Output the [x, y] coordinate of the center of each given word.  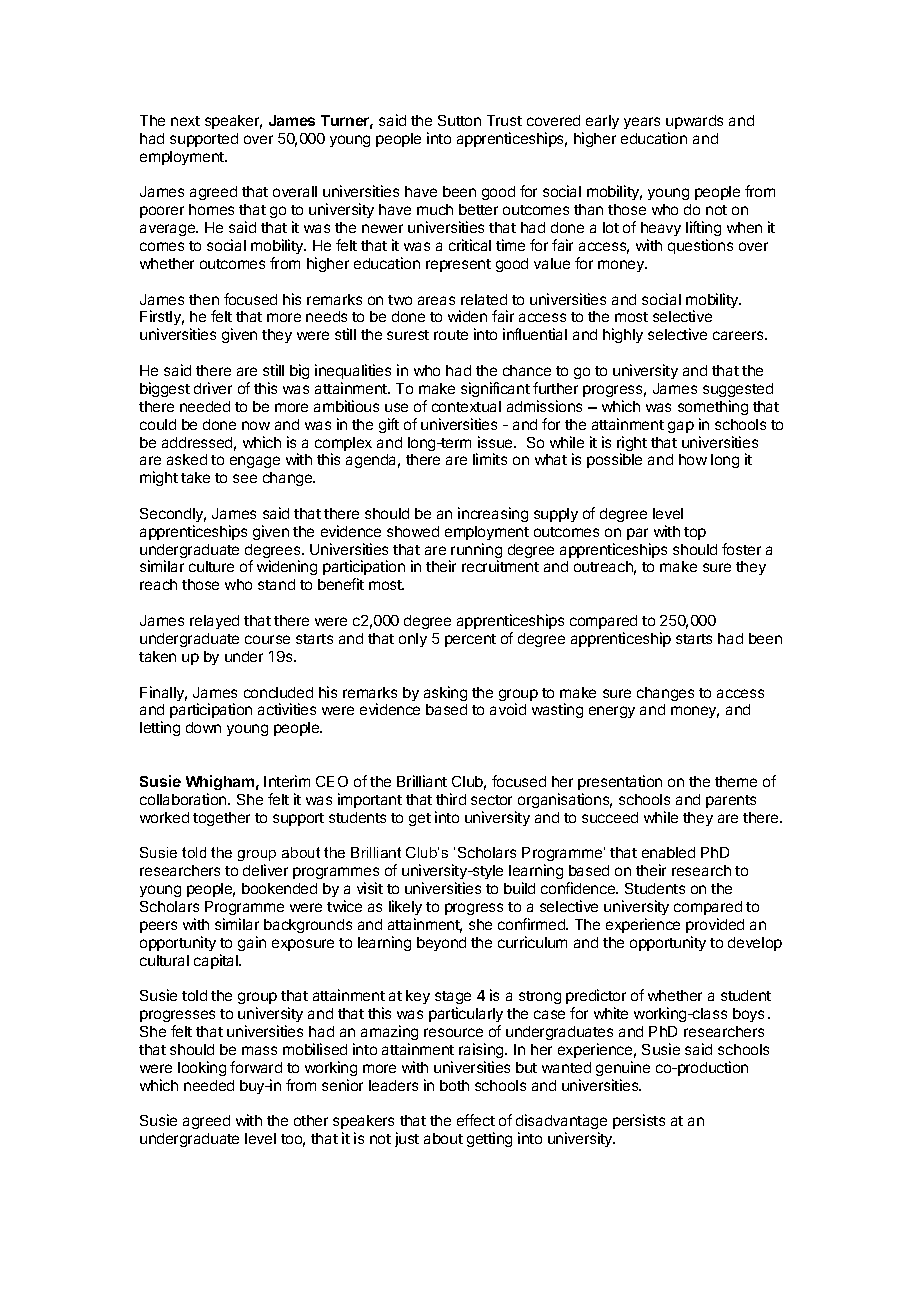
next [185, 121]
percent [470, 640]
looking [202, 1068]
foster [741, 549]
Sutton [459, 120]
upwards [694, 122]
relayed [214, 622]
